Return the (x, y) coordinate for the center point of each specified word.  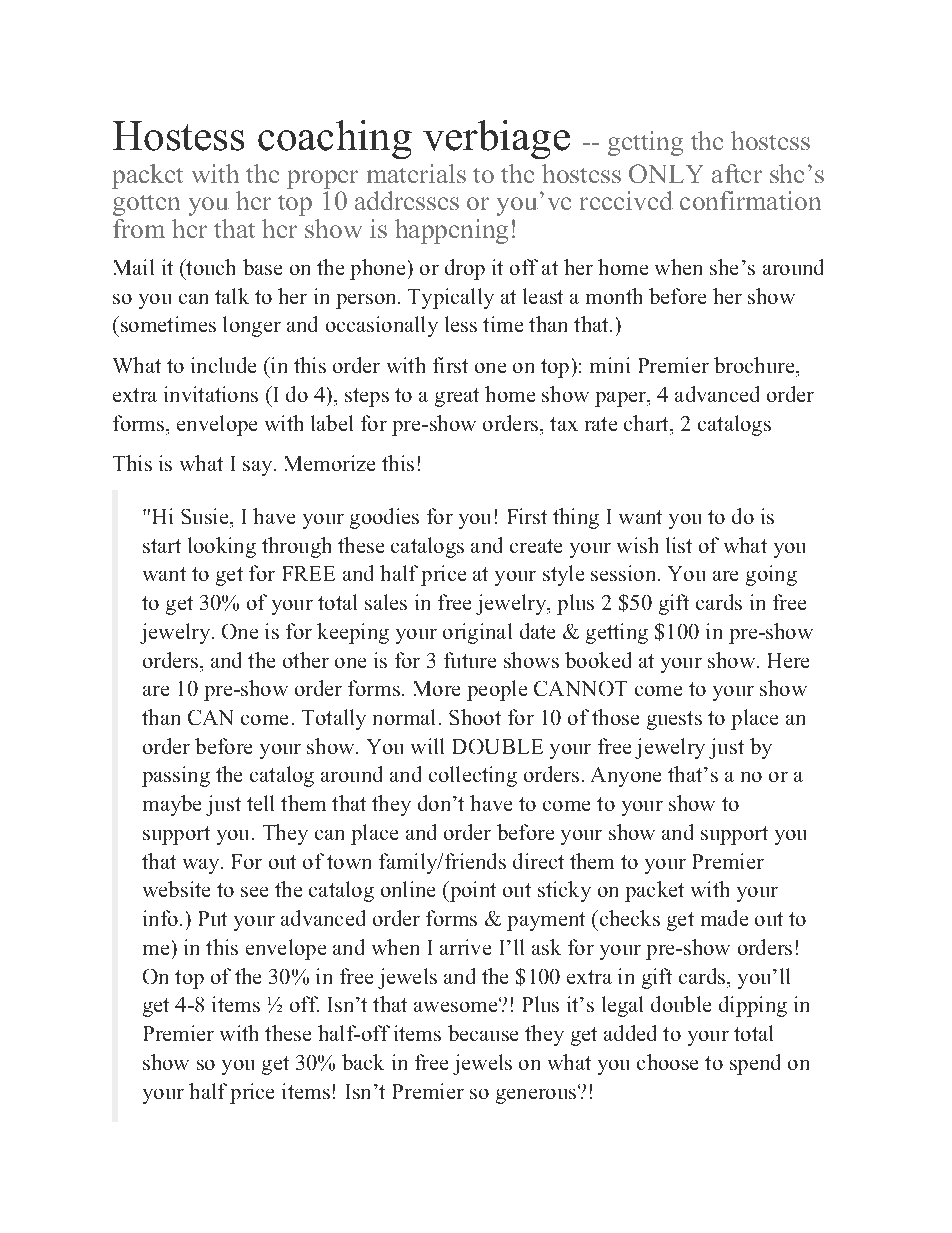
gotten (146, 205)
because (483, 1033)
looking (222, 547)
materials (416, 173)
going (771, 575)
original (477, 633)
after (737, 173)
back (363, 1062)
